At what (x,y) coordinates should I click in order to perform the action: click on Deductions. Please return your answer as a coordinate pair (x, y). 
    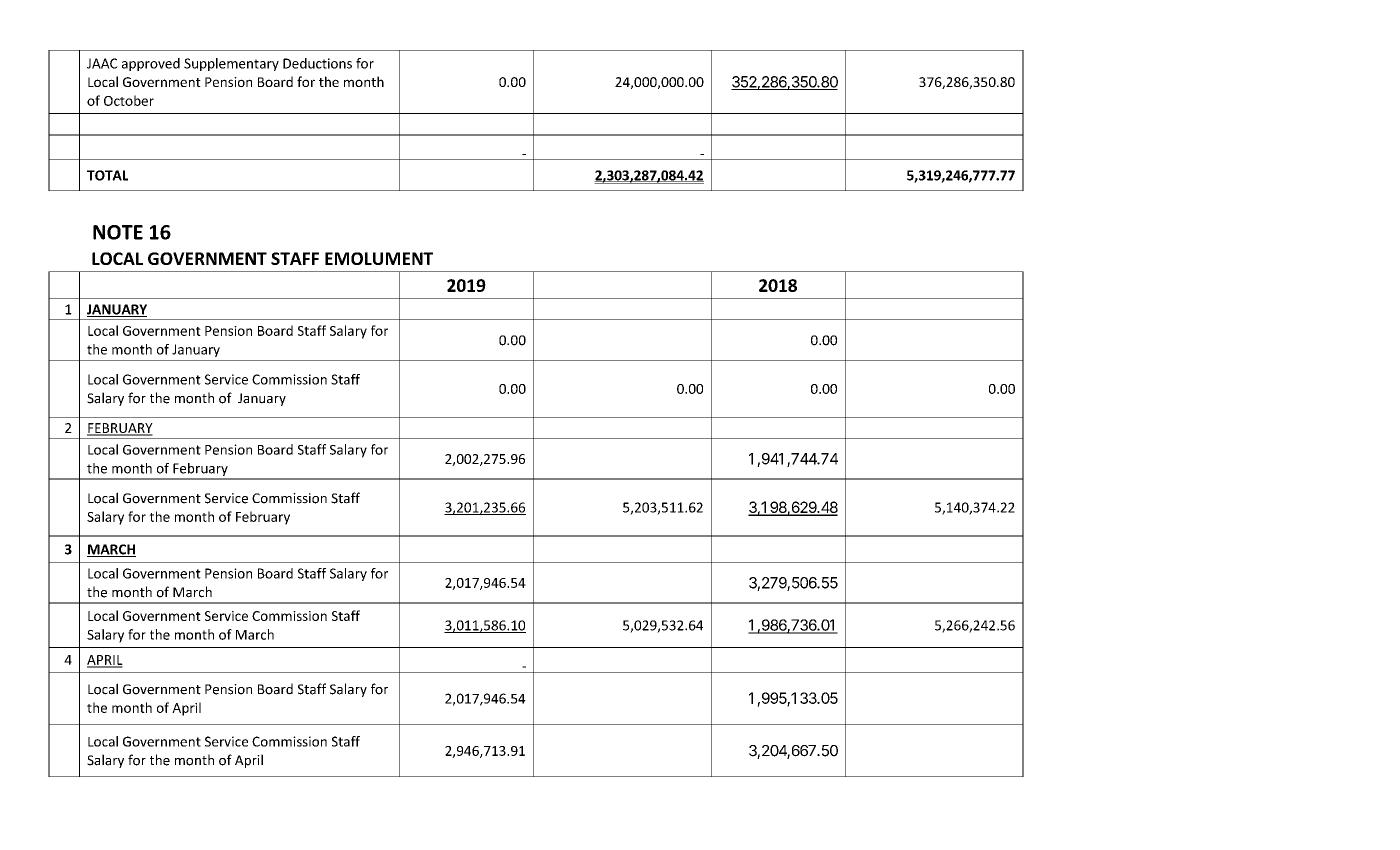
    Looking at the image, I should click on (317, 63).
